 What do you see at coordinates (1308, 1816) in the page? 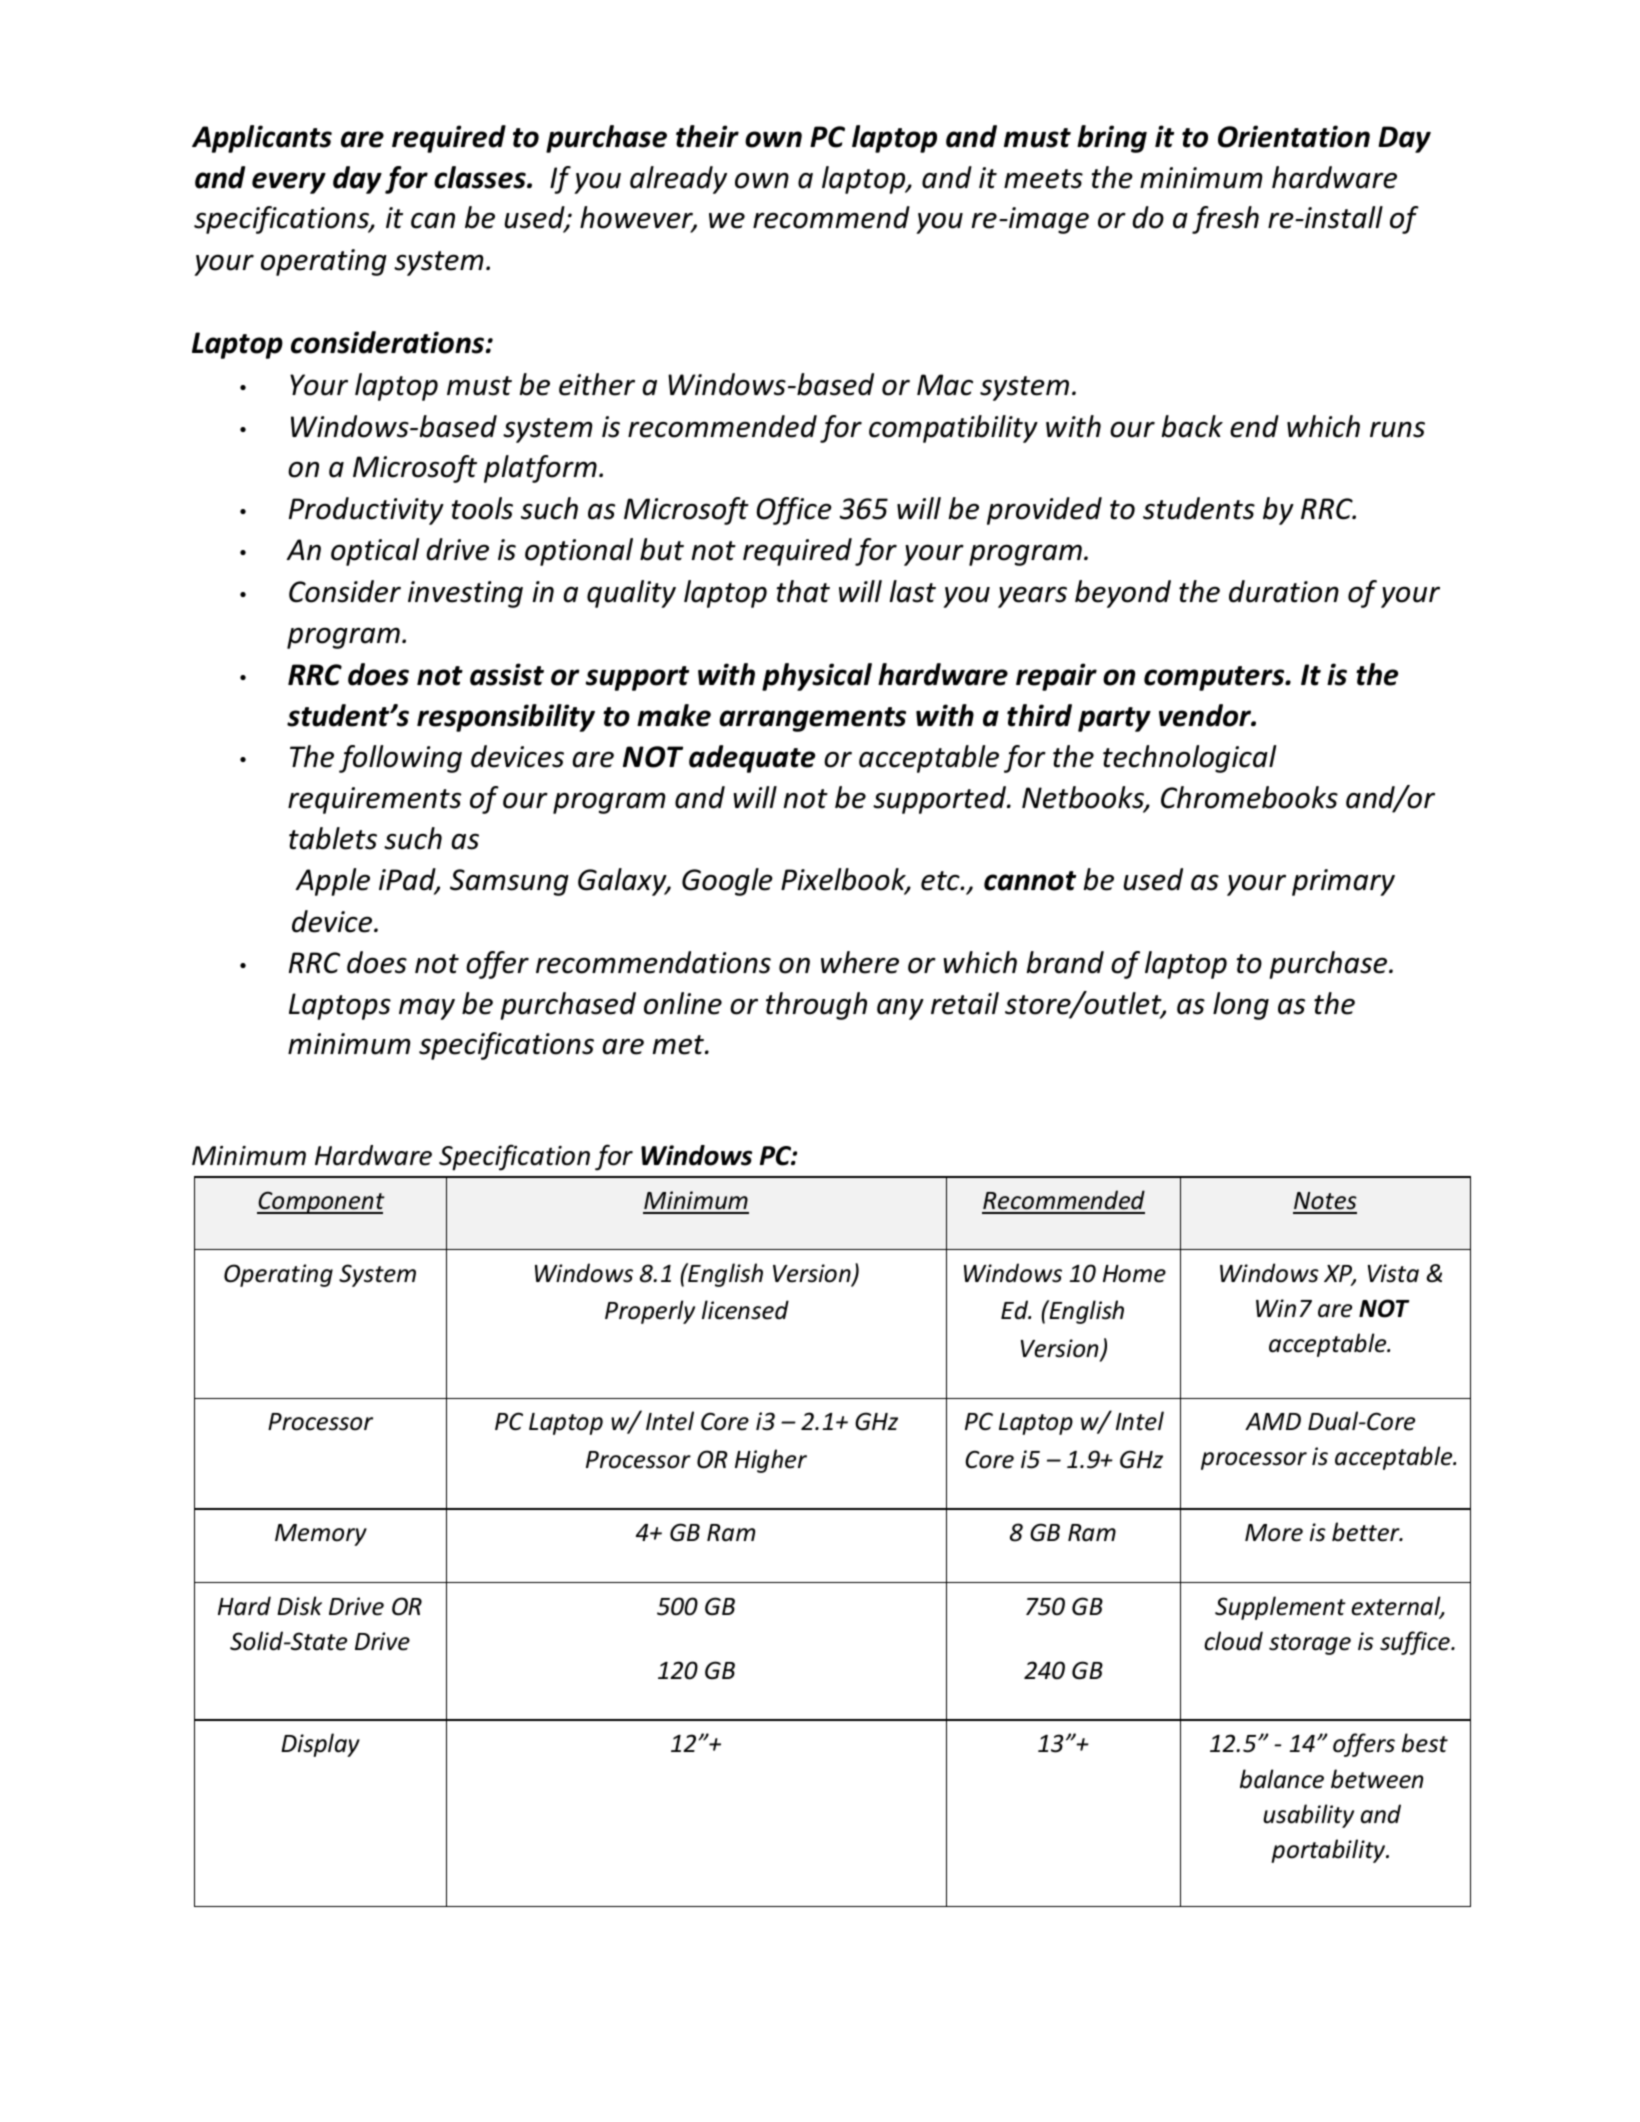
I see `usability` at bounding box center [1308, 1816].
